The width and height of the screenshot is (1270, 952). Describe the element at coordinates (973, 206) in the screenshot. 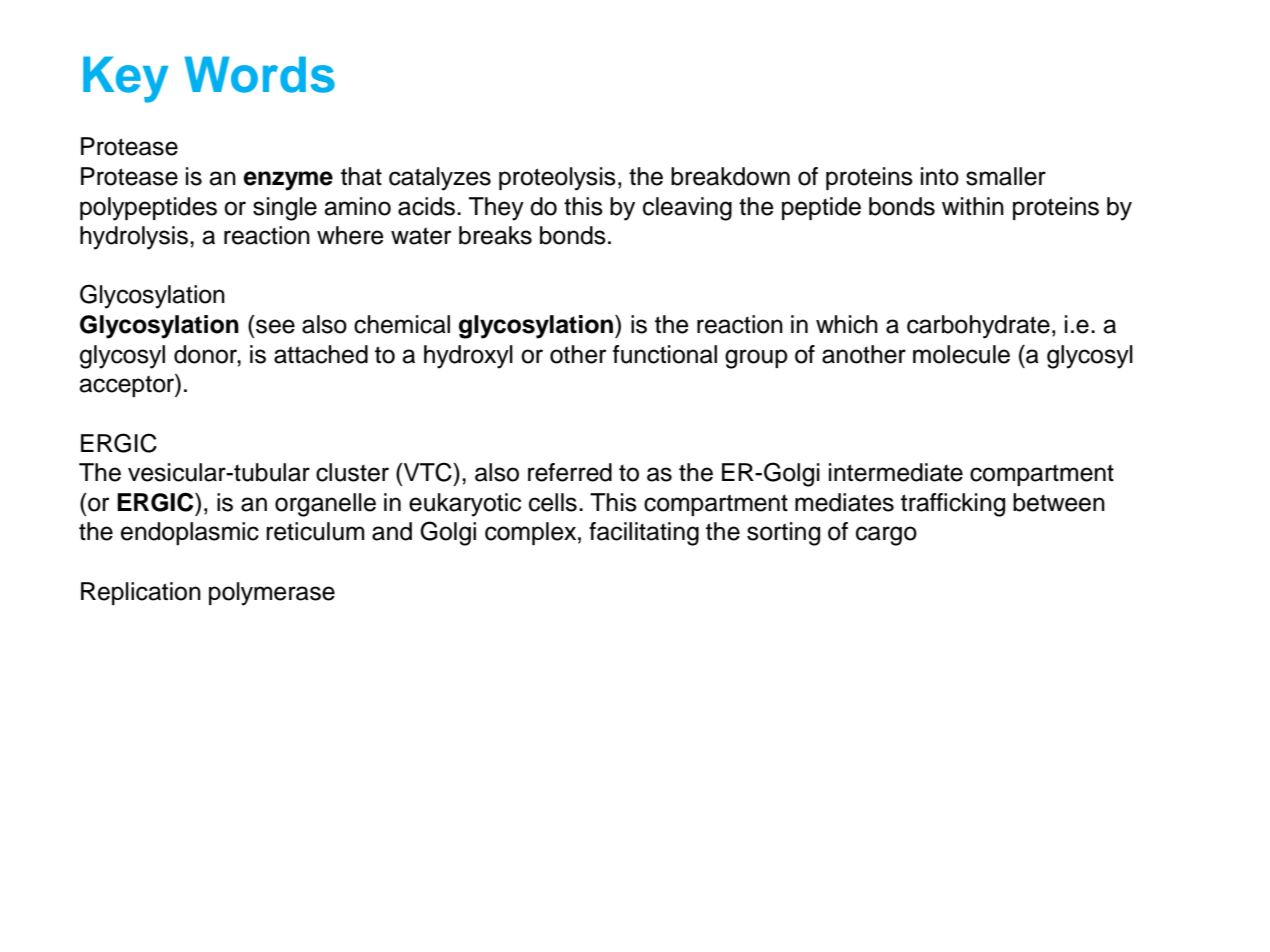

I see `within` at that location.
